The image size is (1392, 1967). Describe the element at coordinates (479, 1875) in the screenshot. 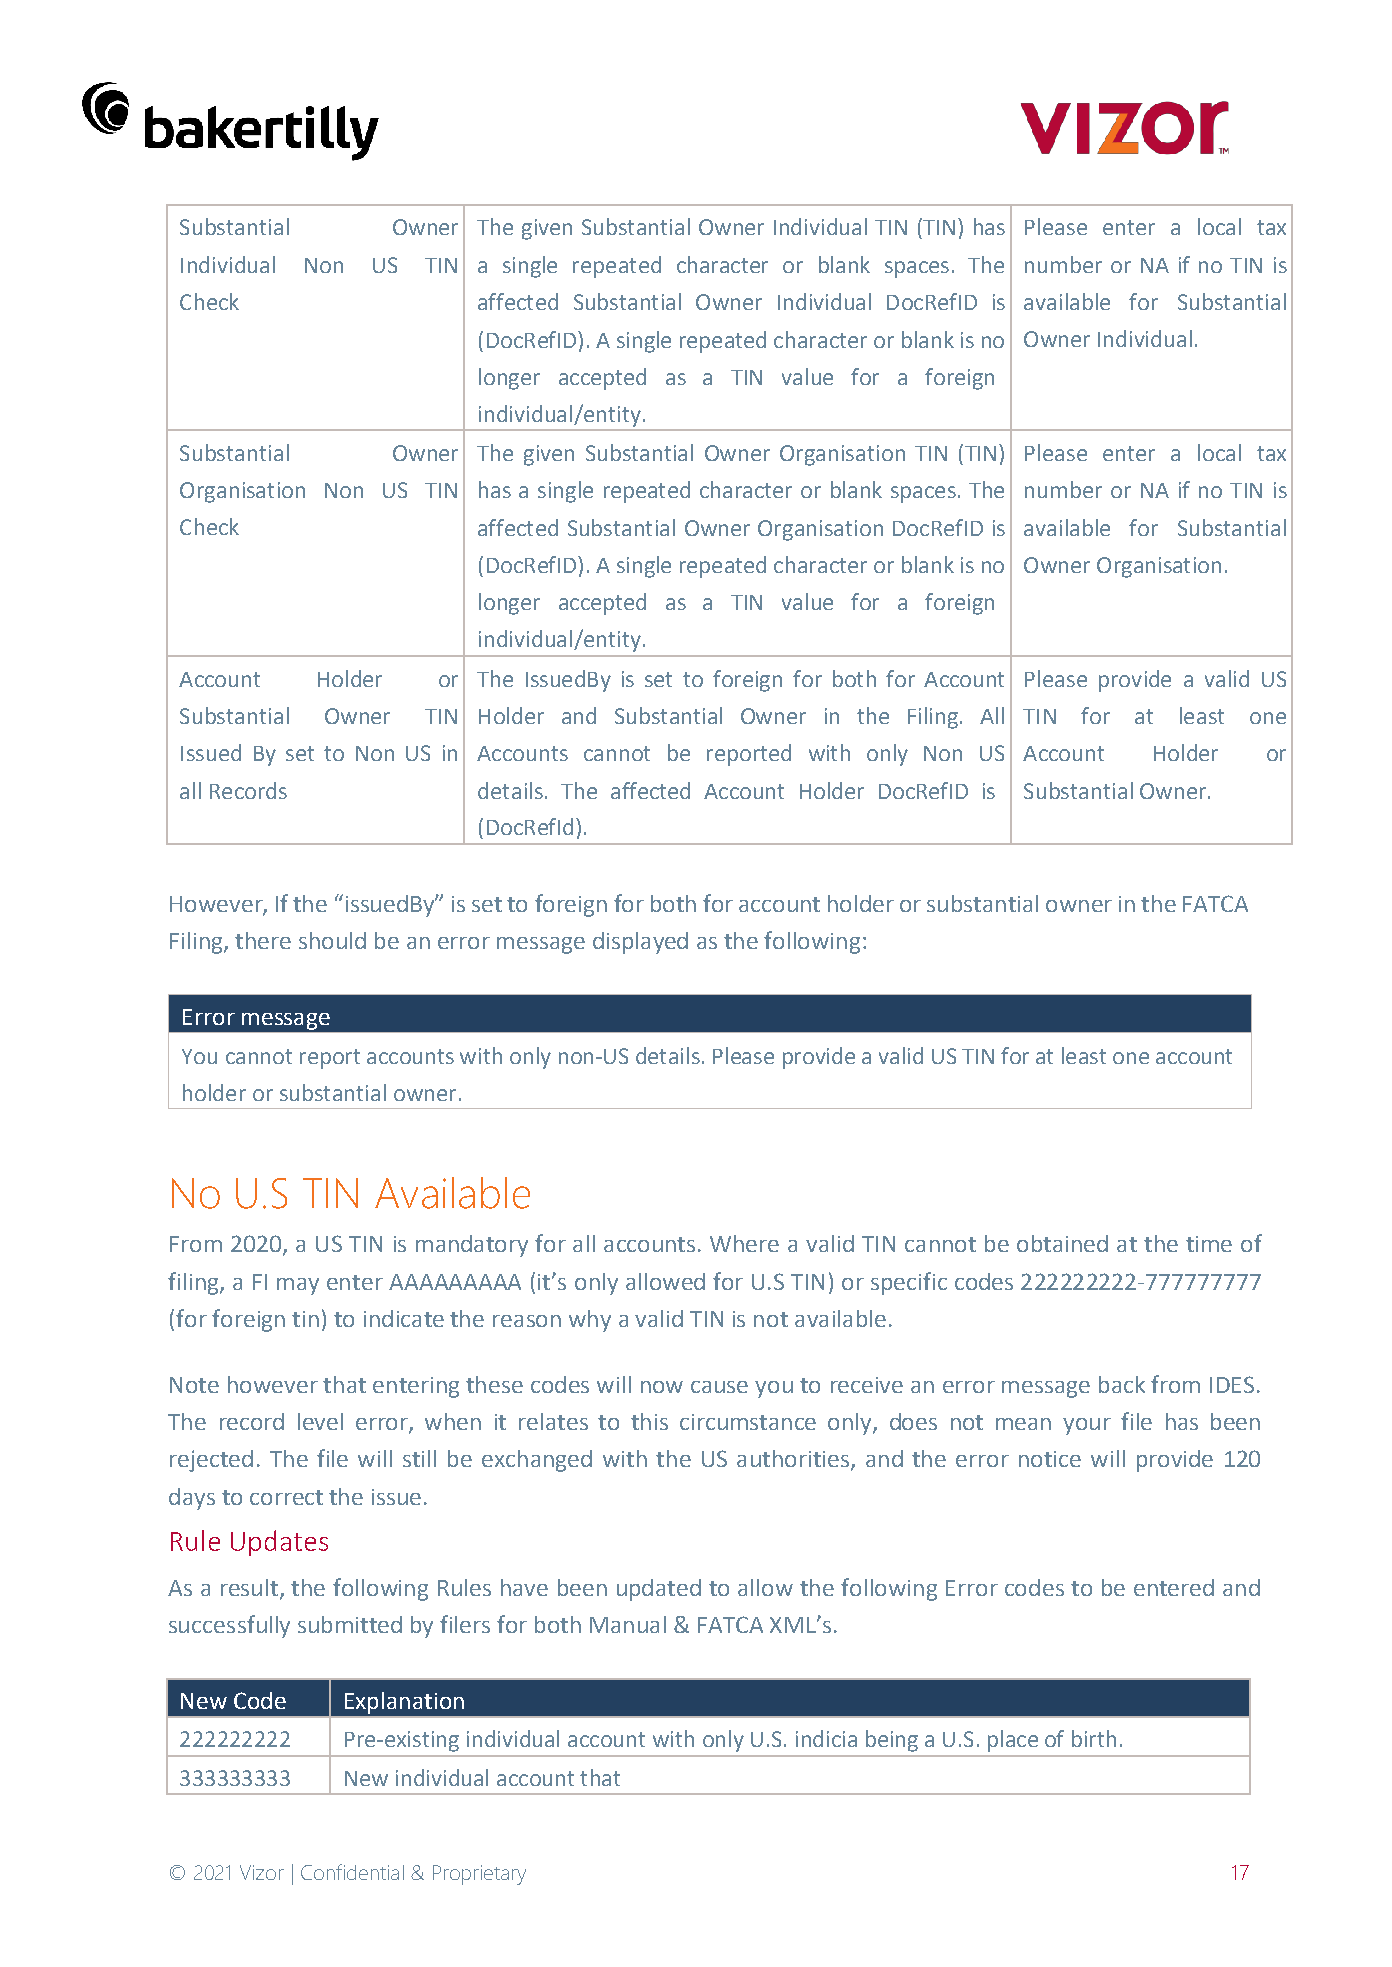

I see `Proprietary` at that location.
